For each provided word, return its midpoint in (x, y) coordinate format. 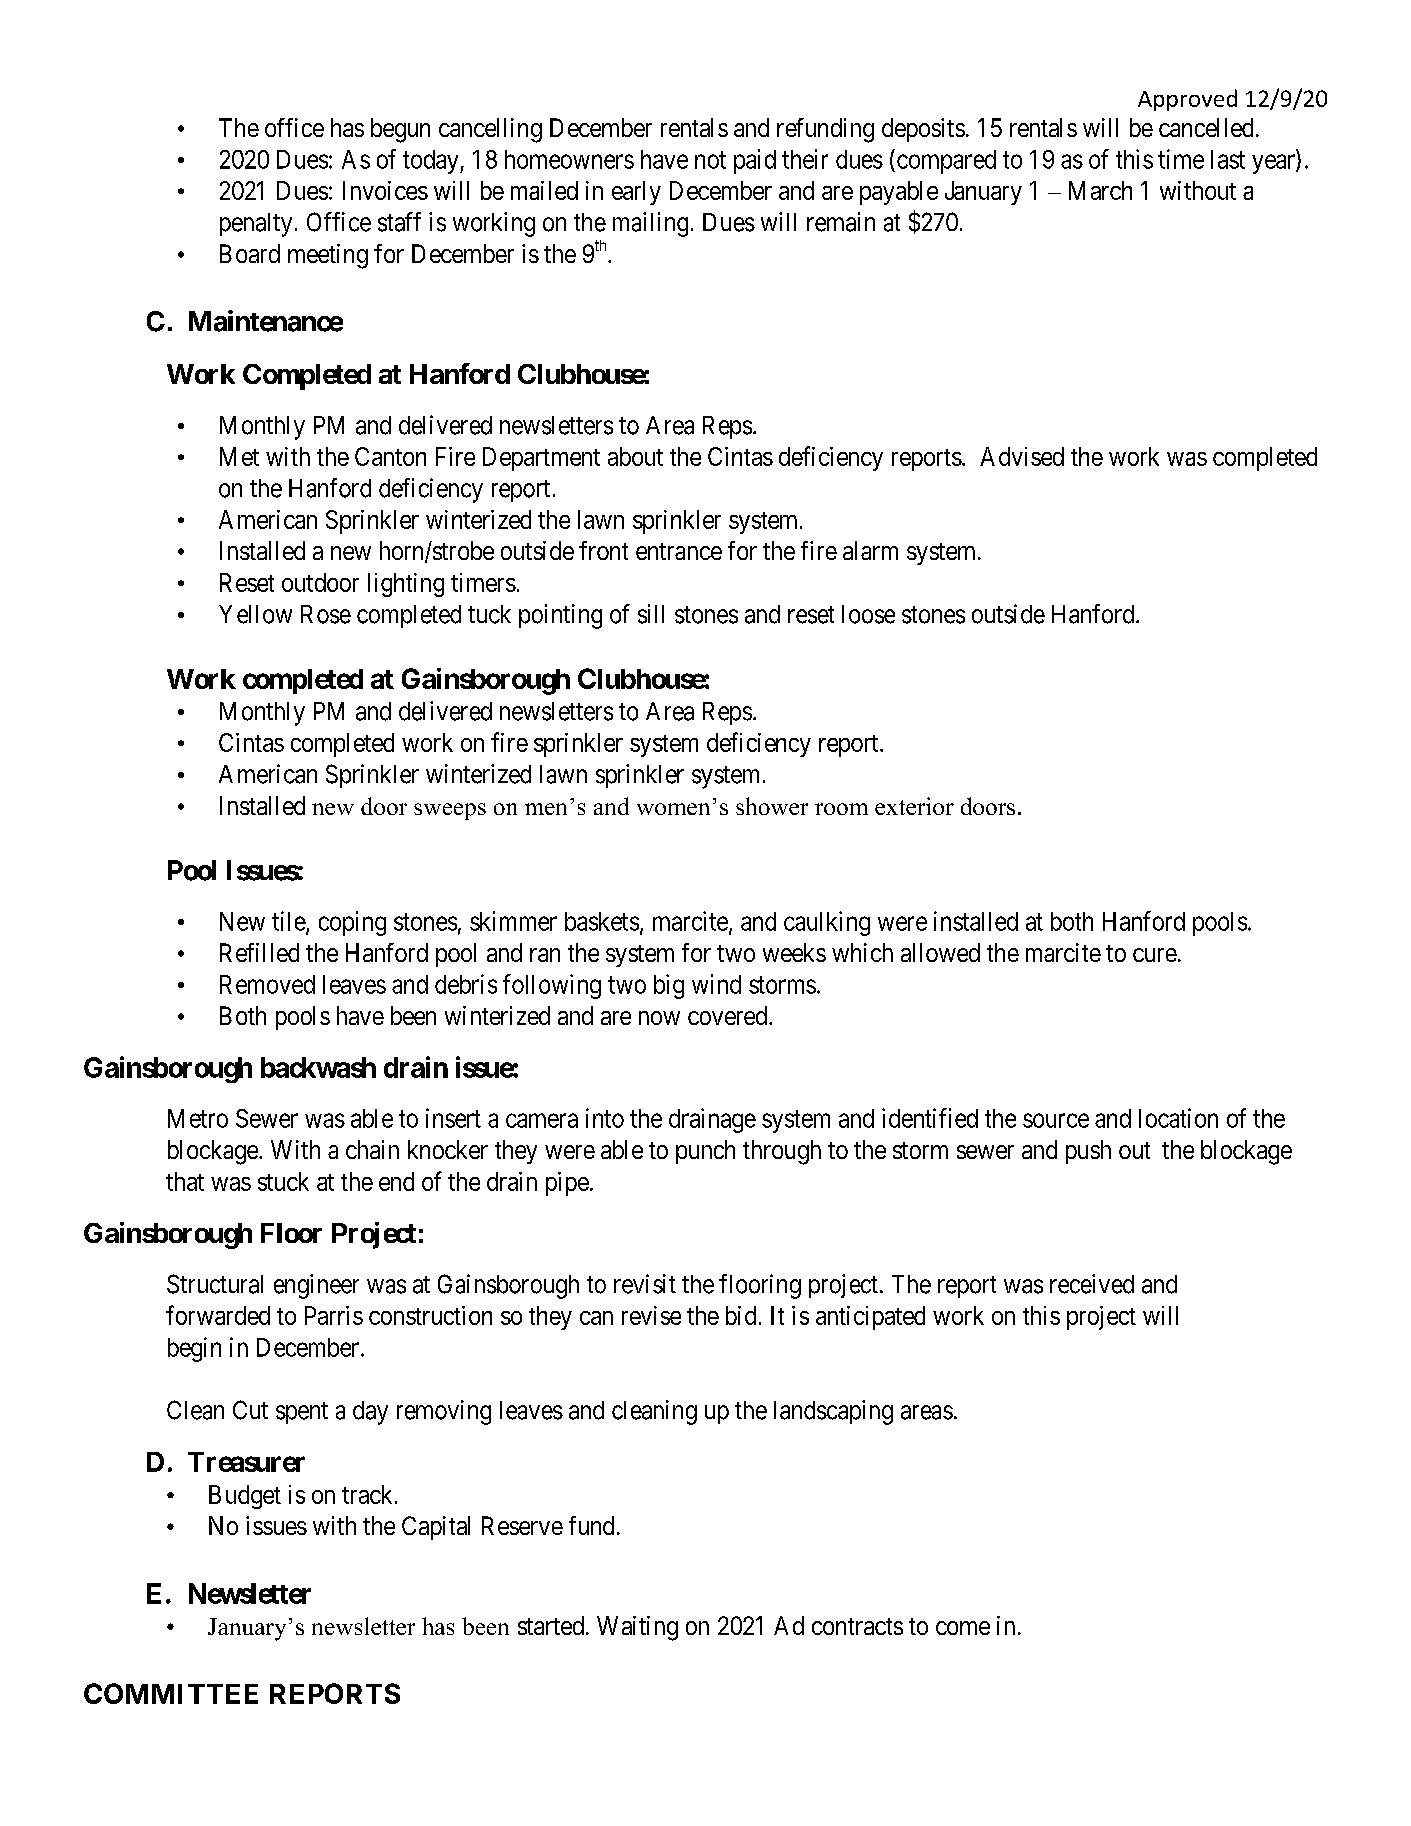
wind (716, 984)
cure (1155, 955)
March (1100, 190)
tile (289, 922)
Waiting (637, 1628)
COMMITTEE (171, 1693)
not (710, 160)
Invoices (385, 190)
